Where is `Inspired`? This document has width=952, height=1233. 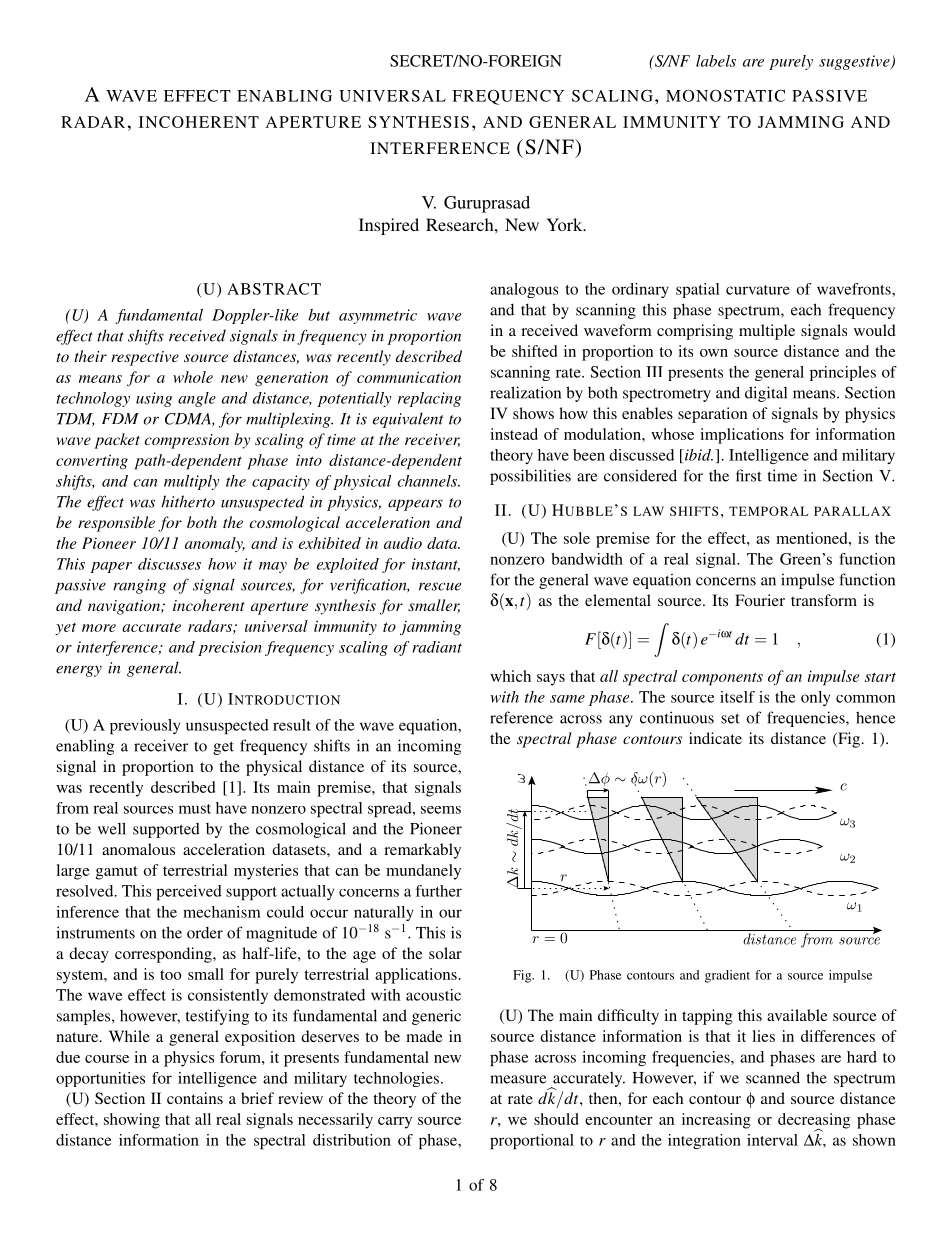 Inspired is located at coordinates (389, 226).
